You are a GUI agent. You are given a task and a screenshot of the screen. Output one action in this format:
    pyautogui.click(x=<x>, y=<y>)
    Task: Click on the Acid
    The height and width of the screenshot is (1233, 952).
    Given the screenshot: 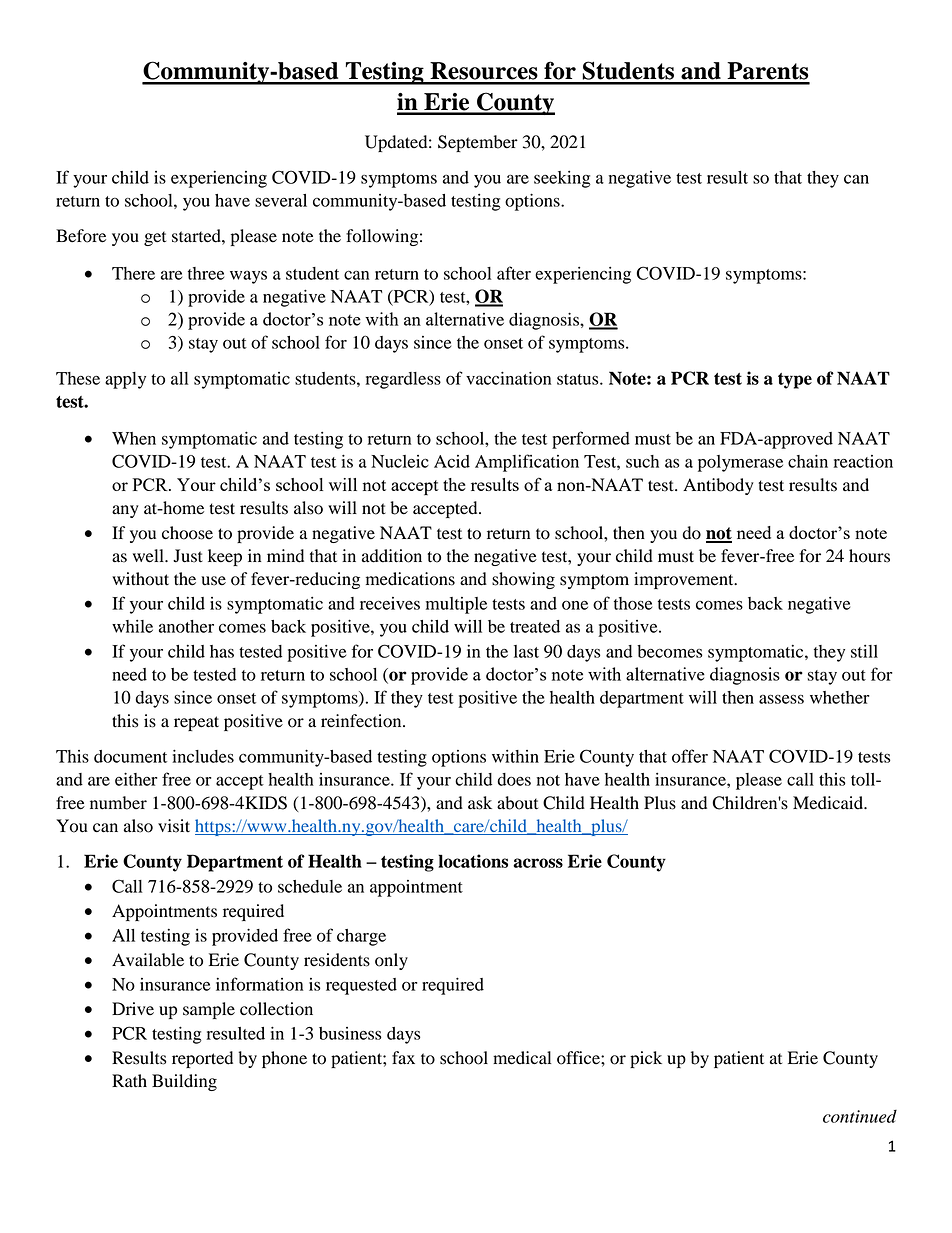 What is the action you would take?
    pyautogui.click(x=452, y=461)
